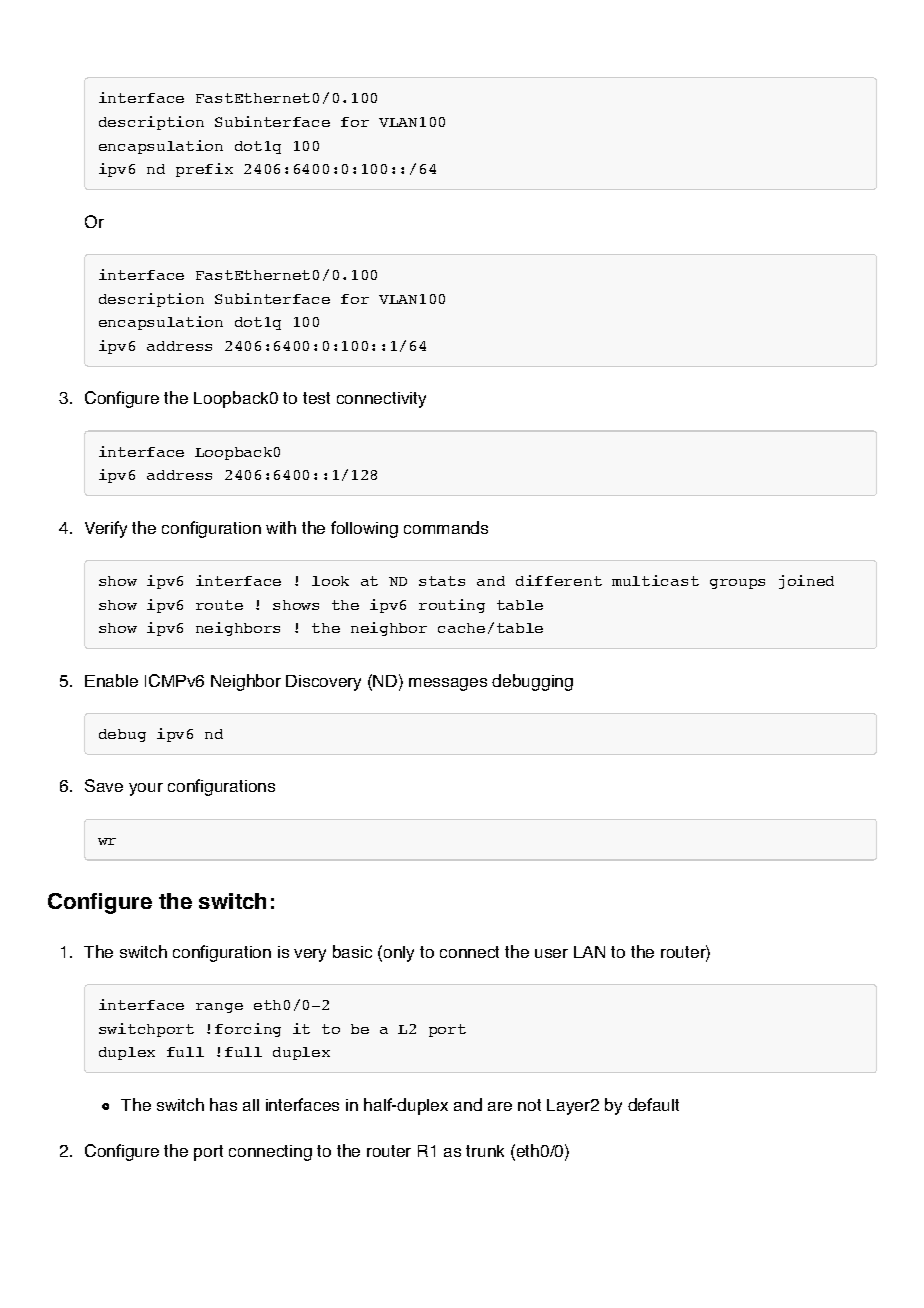 This screenshot has height=1308, width=924. What do you see at coordinates (223, 1104) in the screenshot?
I see `has` at bounding box center [223, 1104].
